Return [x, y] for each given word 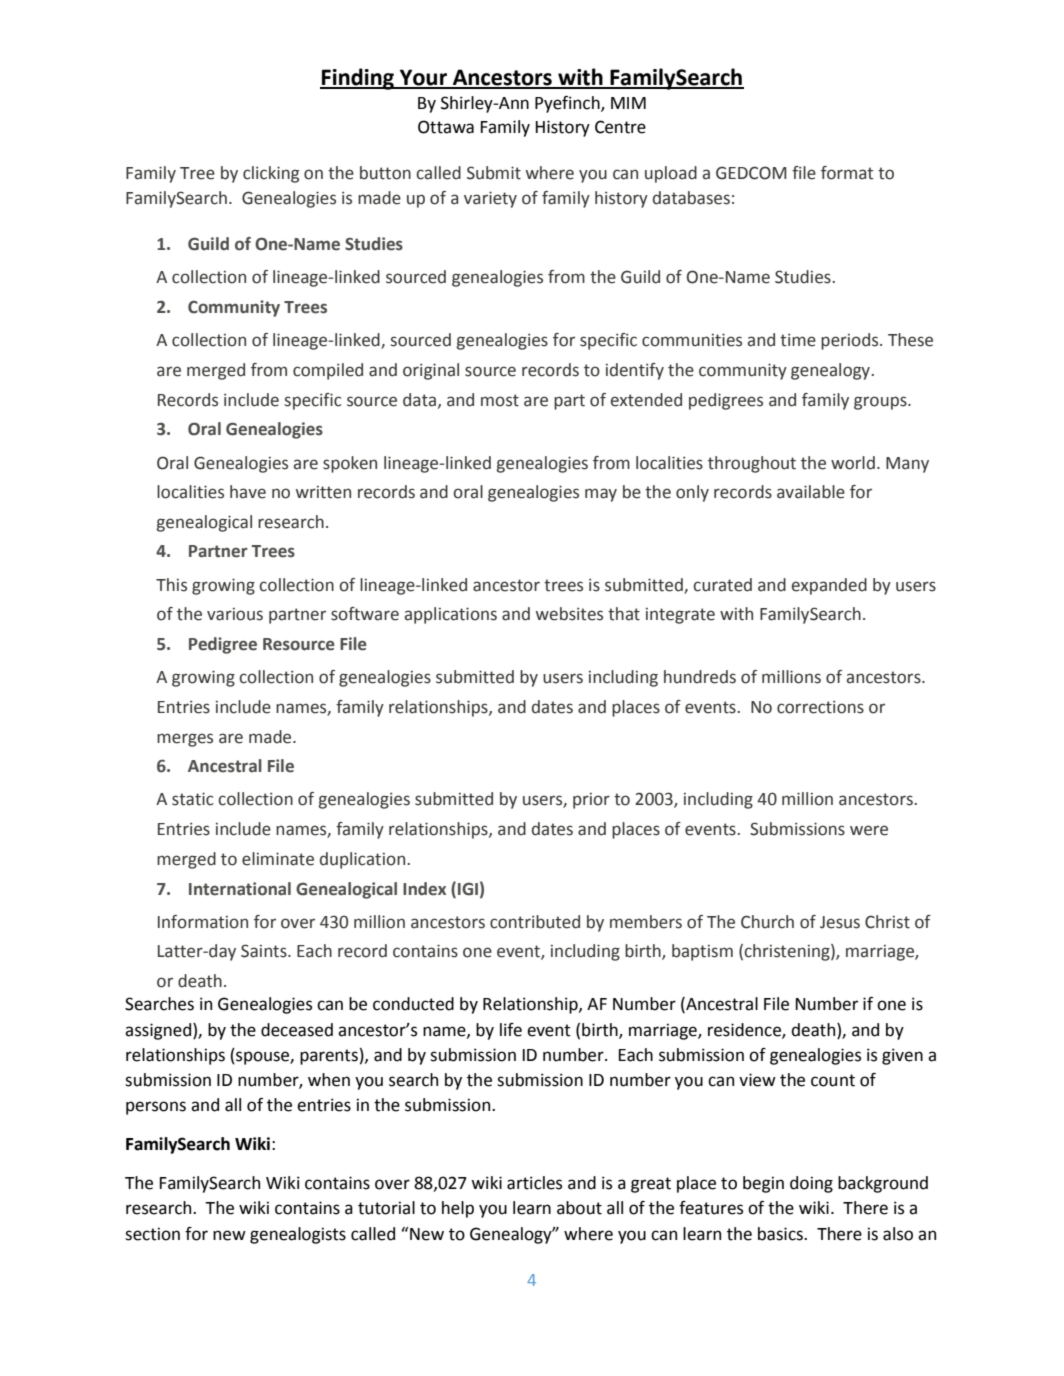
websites [569, 614]
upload [671, 174]
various [235, 614]
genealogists [298, 1235]
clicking [271, 174]
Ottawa [446, 127]
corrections [820, 707]
